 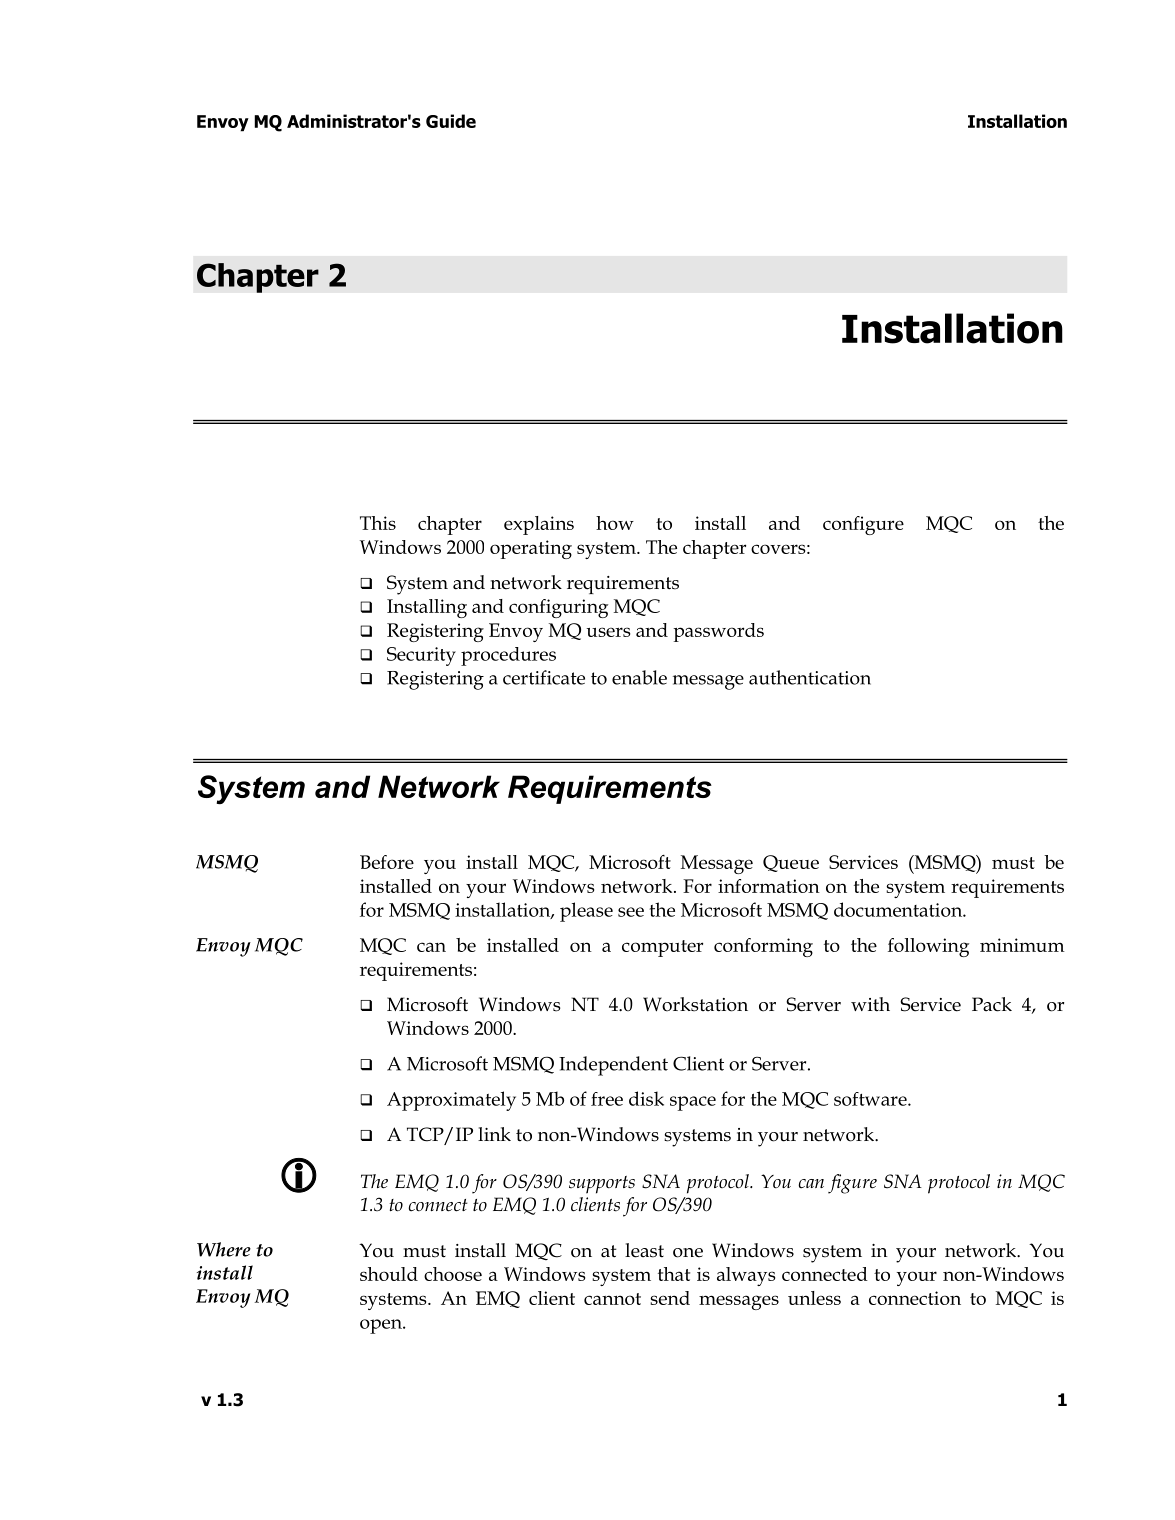 I want to click on should, so click(x=389, y=1274).
